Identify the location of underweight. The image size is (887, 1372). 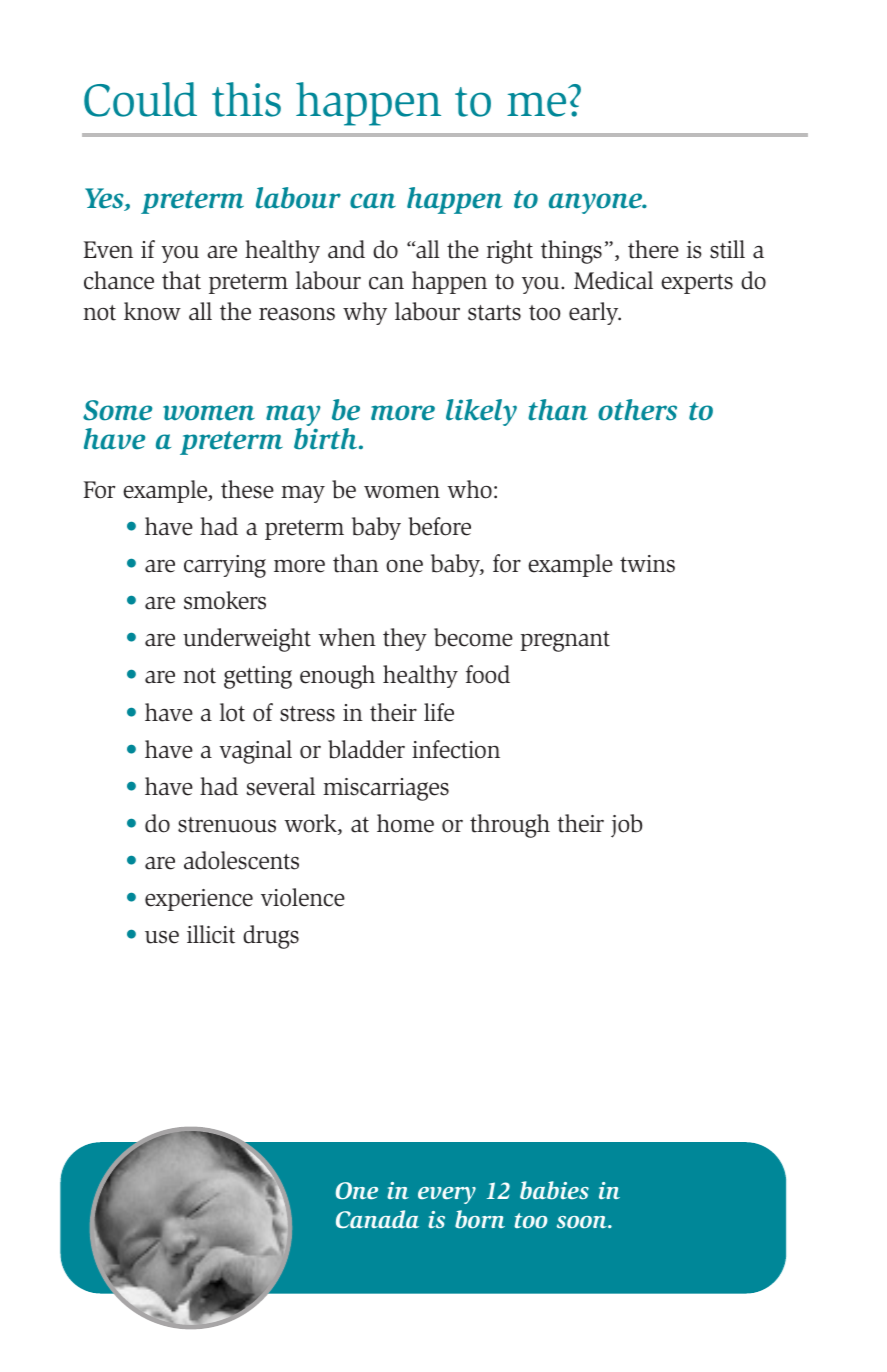
(247, 640).
